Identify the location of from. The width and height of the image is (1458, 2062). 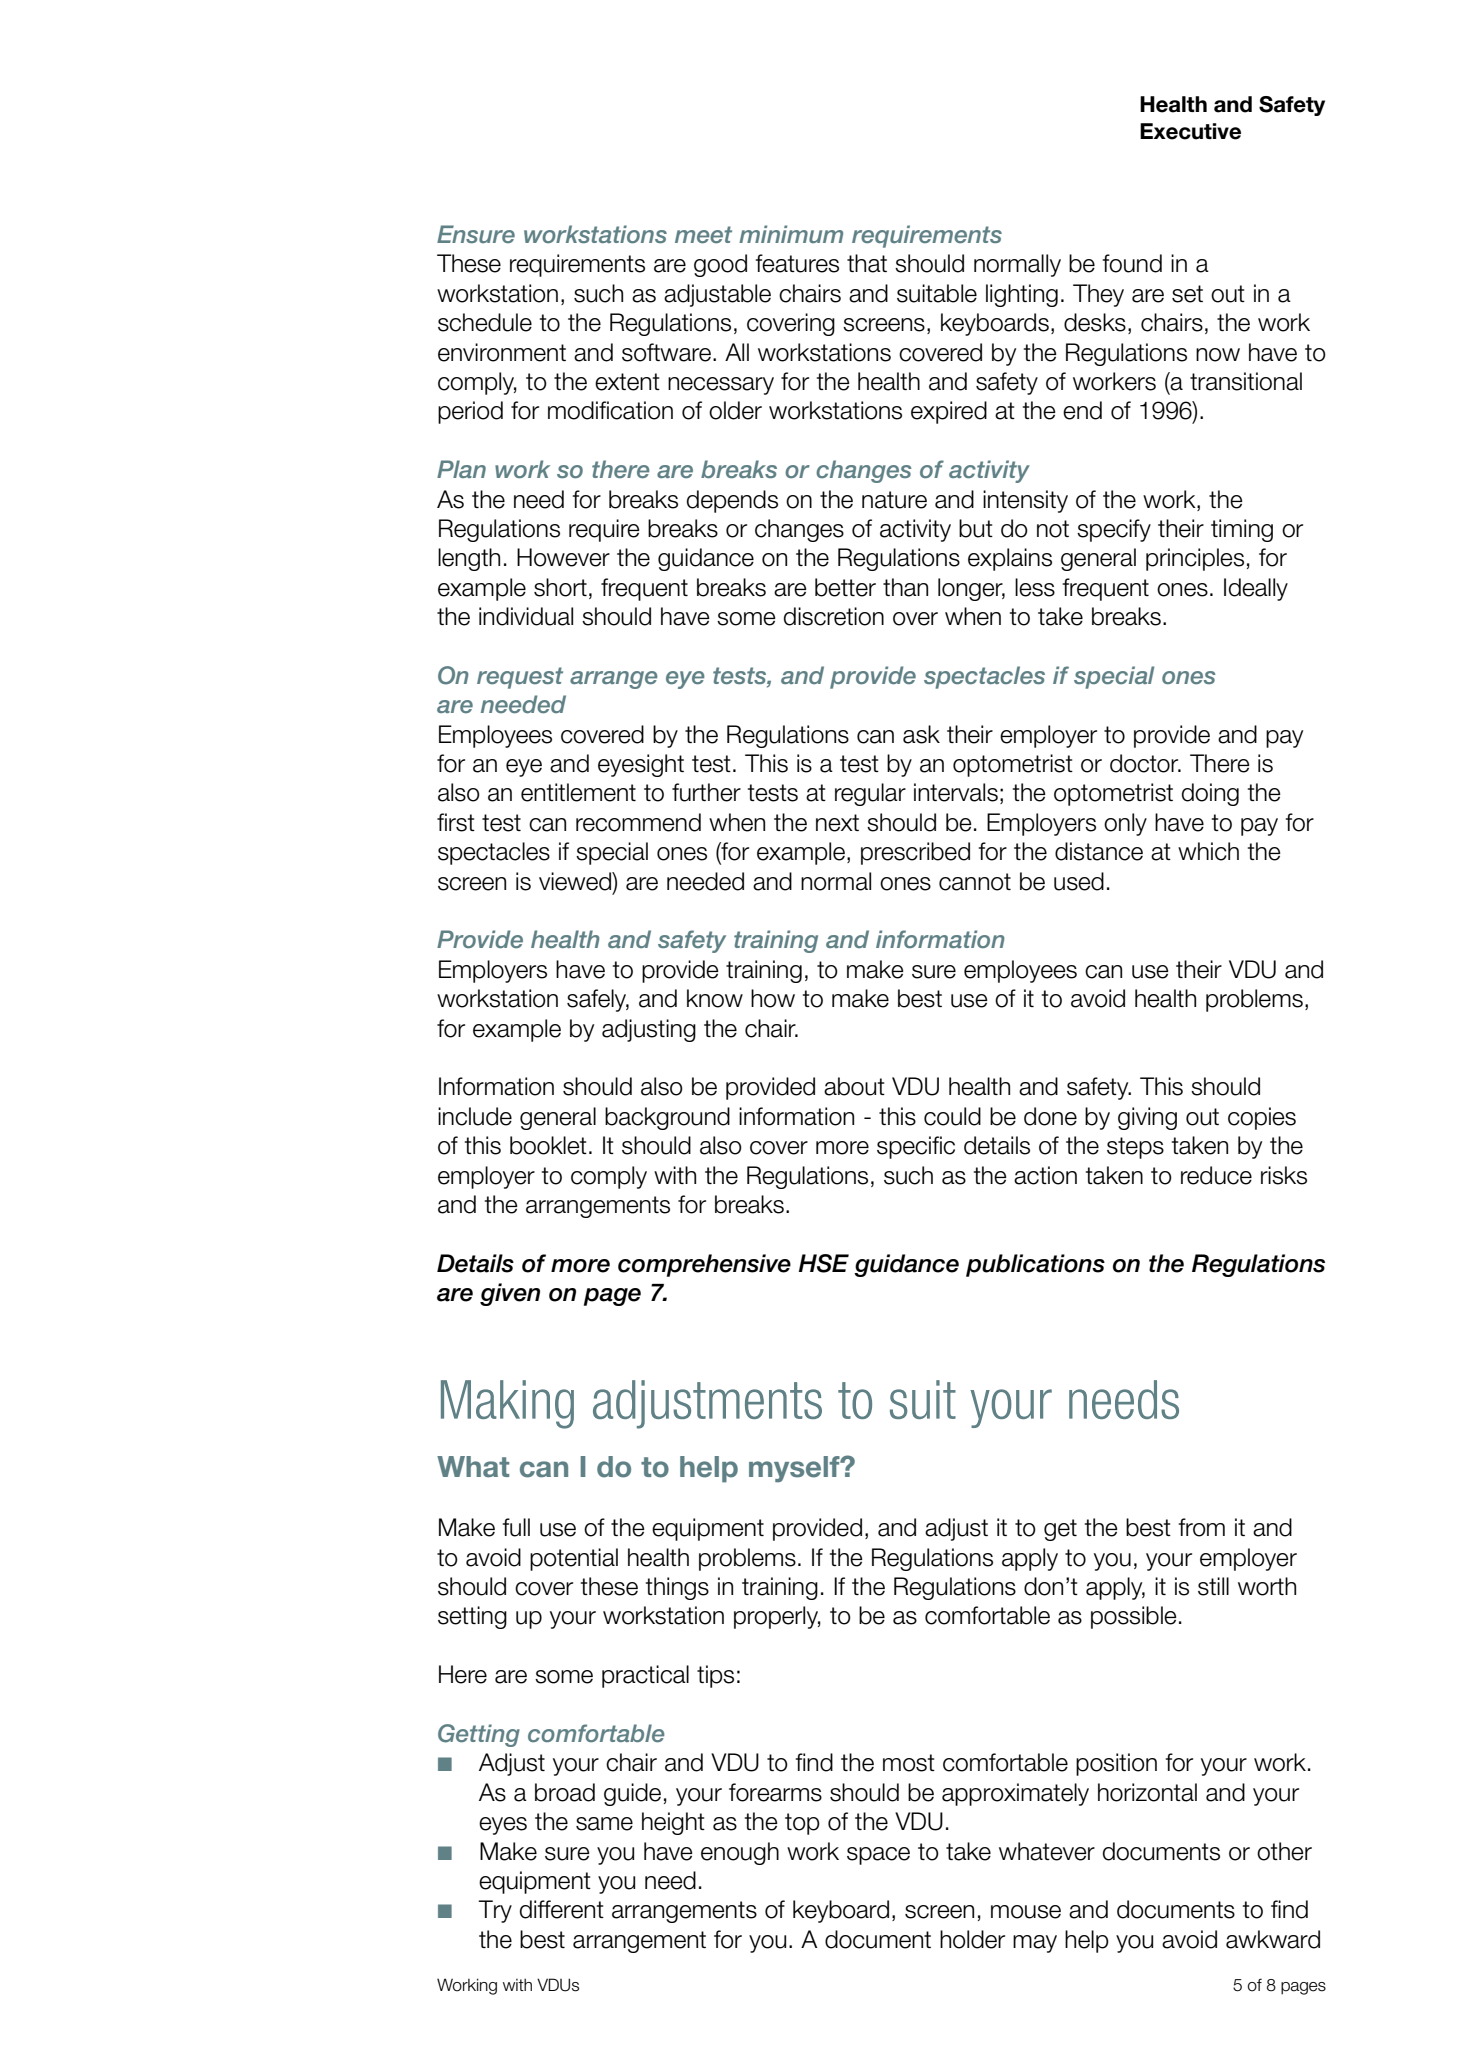
(1202, 1527).
